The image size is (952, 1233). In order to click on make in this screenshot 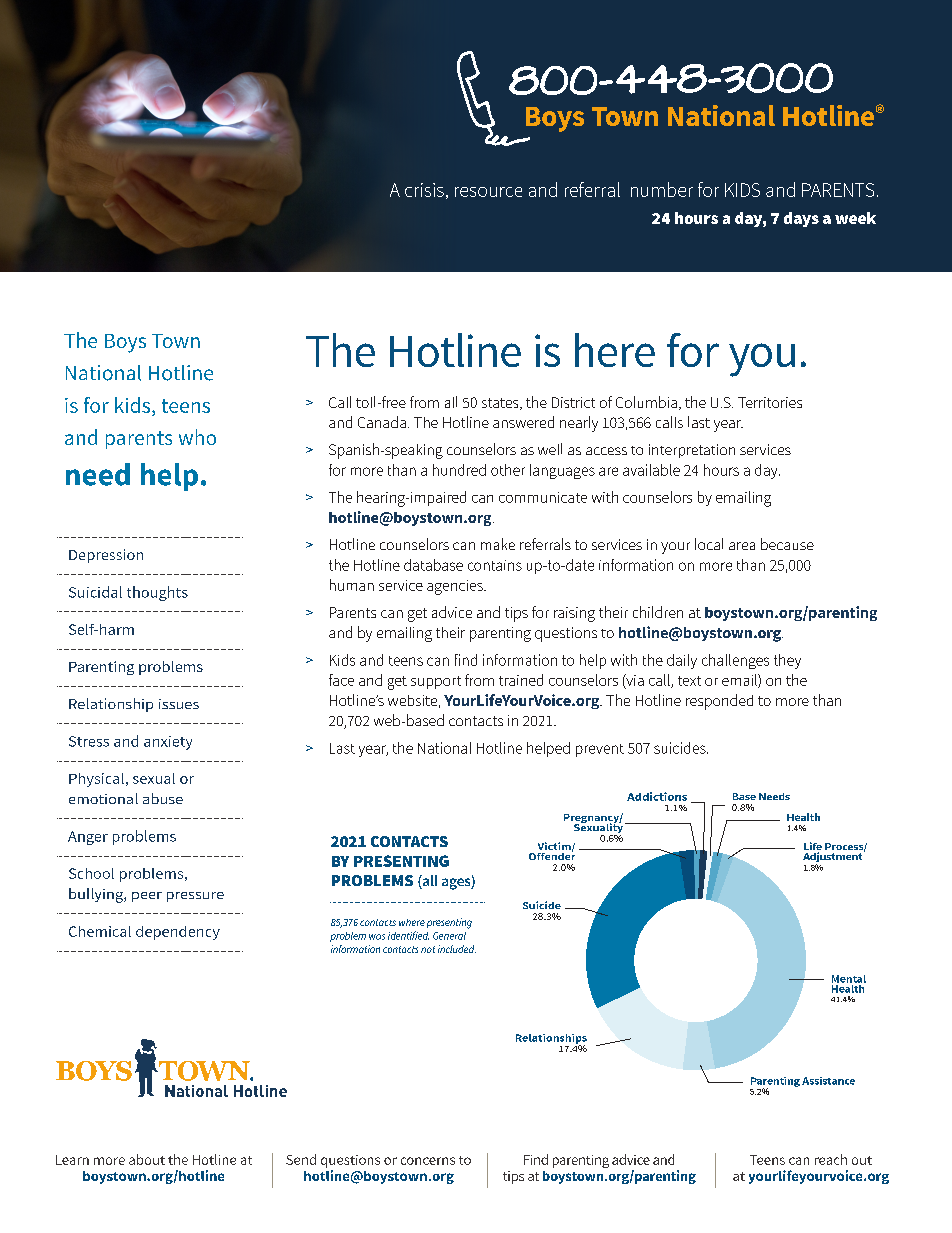, I will do `click(498, 544)`.
